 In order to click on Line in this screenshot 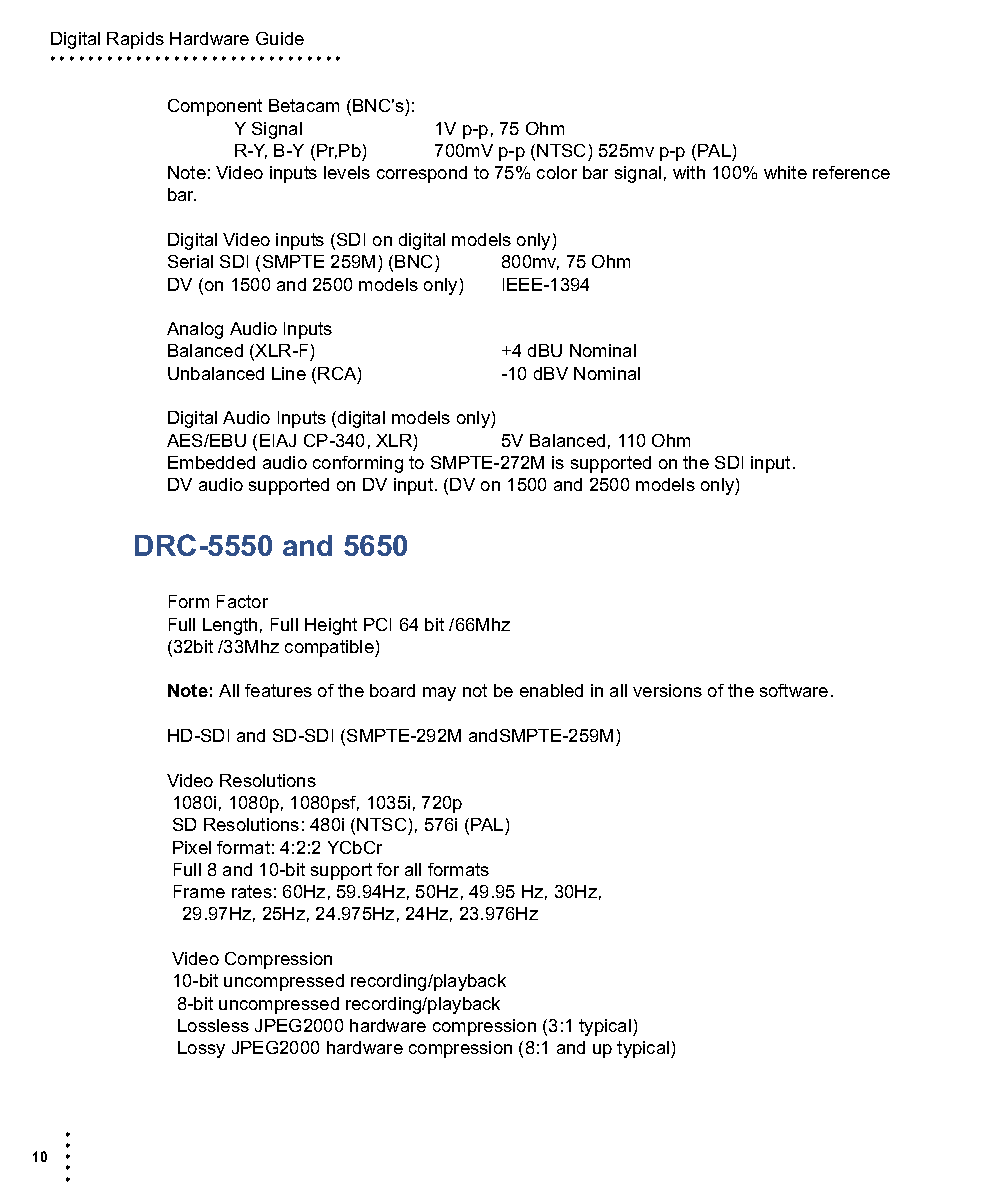, I will do `click(289, 373)`.
